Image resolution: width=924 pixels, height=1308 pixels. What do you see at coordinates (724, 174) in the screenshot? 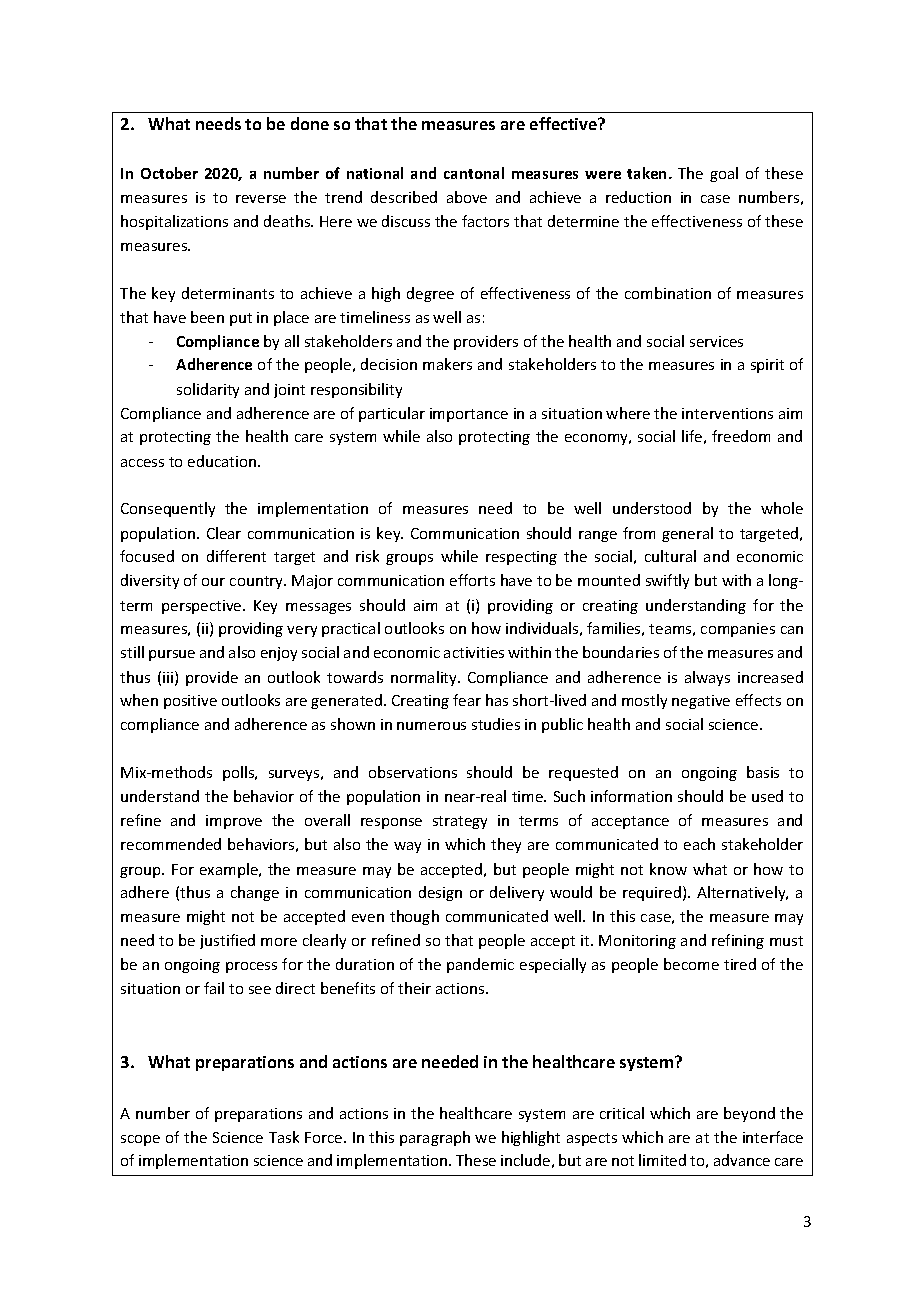
I see `goal` at bounding box center [724, 174].
